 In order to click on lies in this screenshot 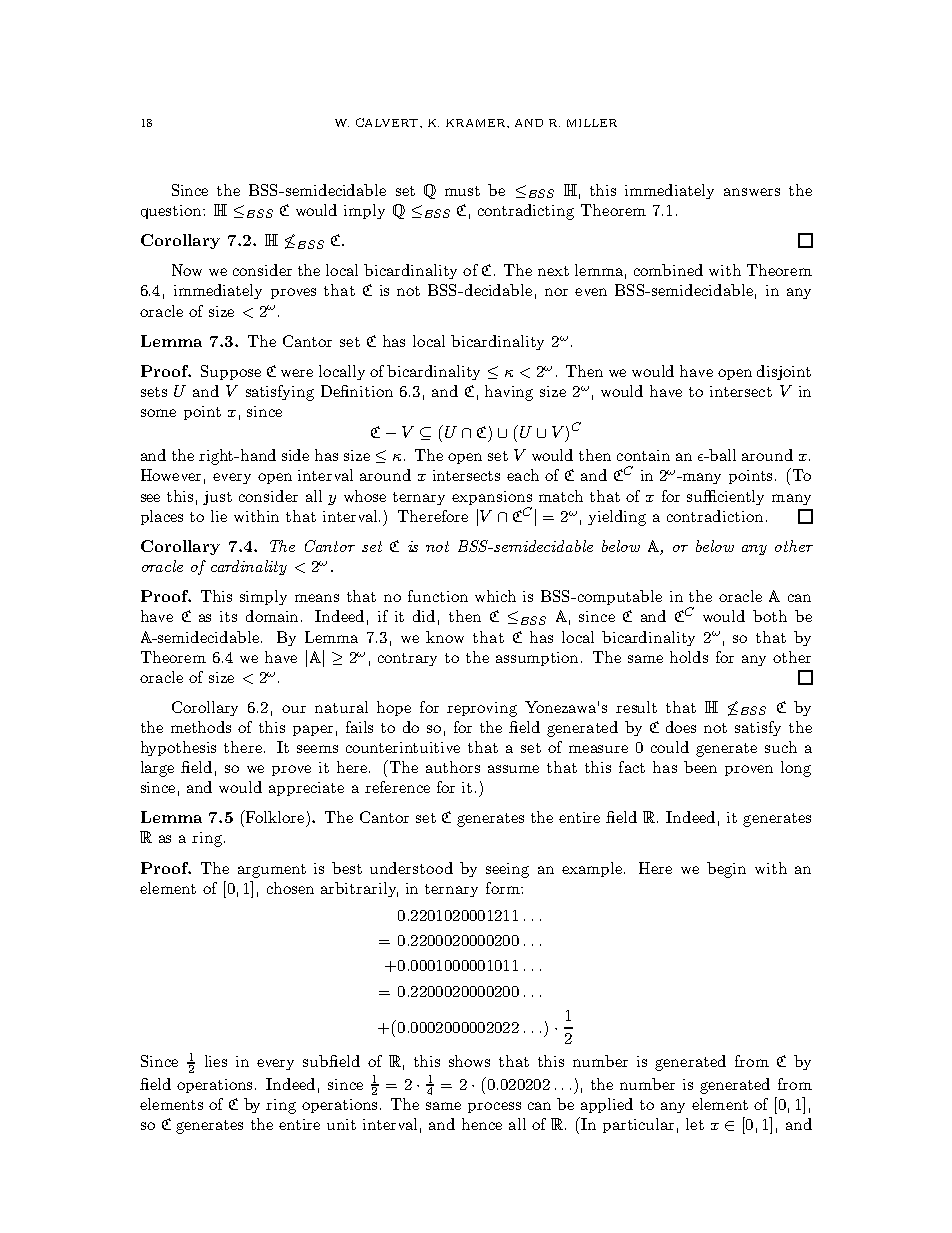, I will do `click(216, 1061)`.
